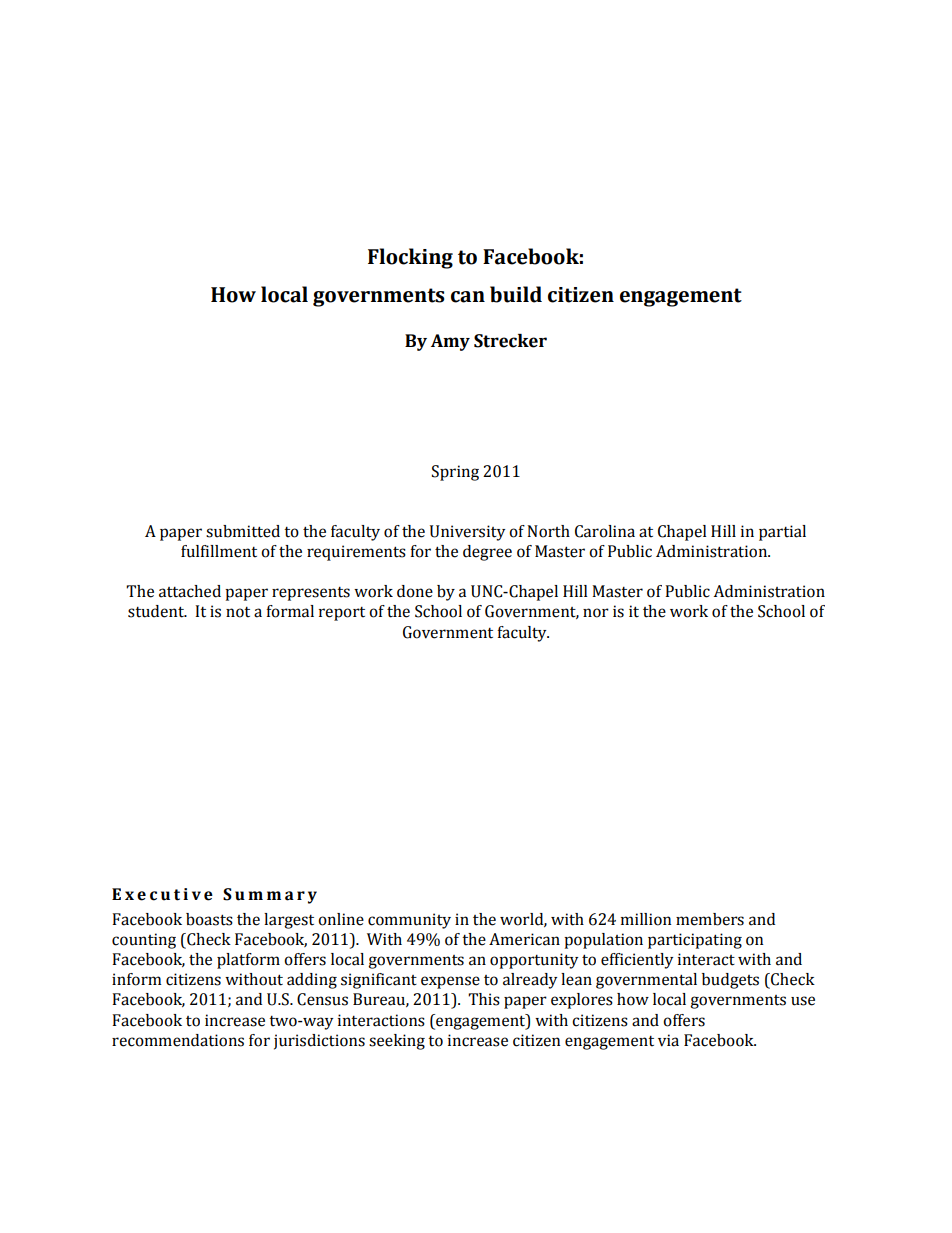  I want to click on submitted, so click(243, 531).
